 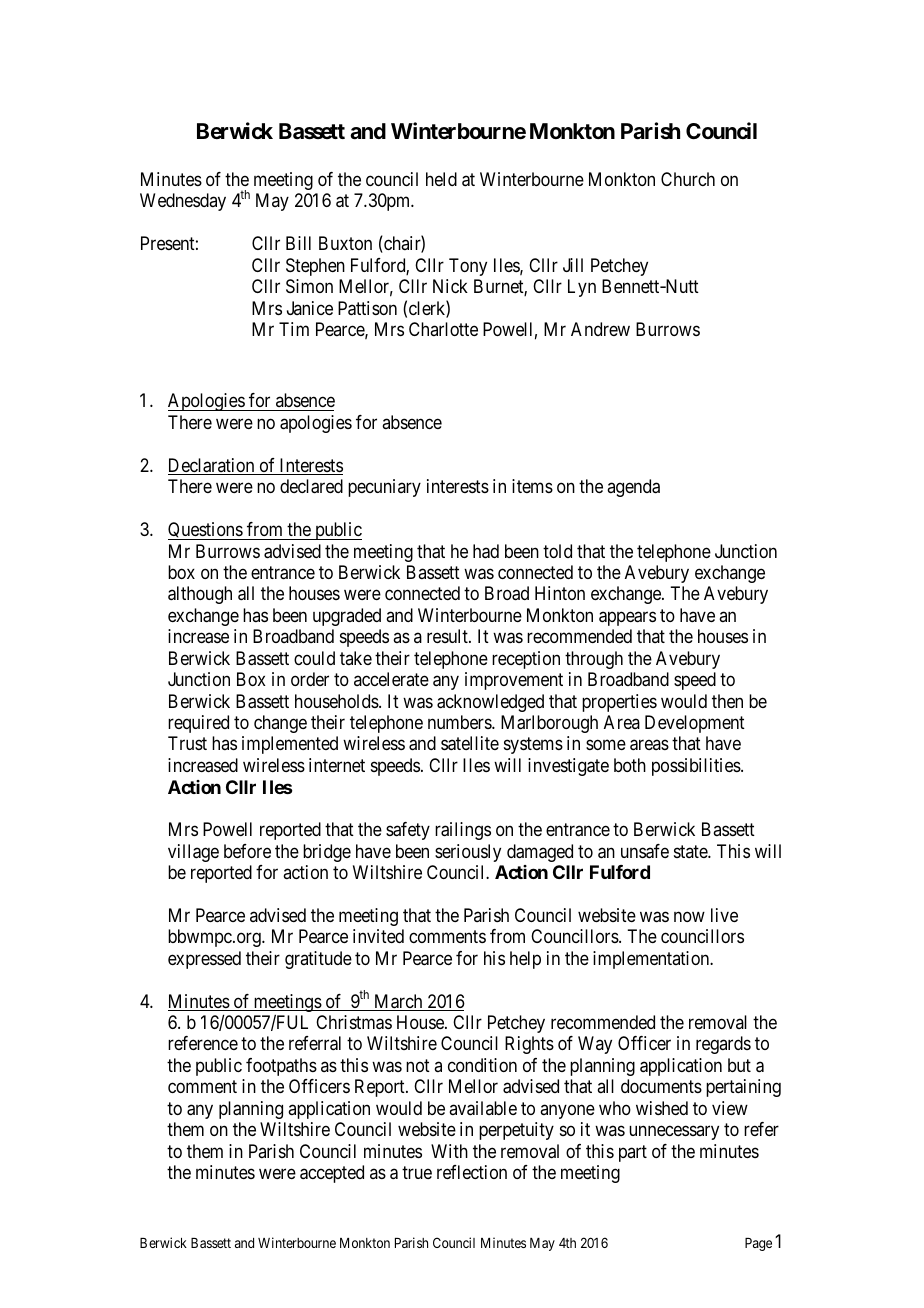 What do you see at coordinates (332, 1174) in the screenshot?
I see `accepted` at bounding box center [332, 1174].
